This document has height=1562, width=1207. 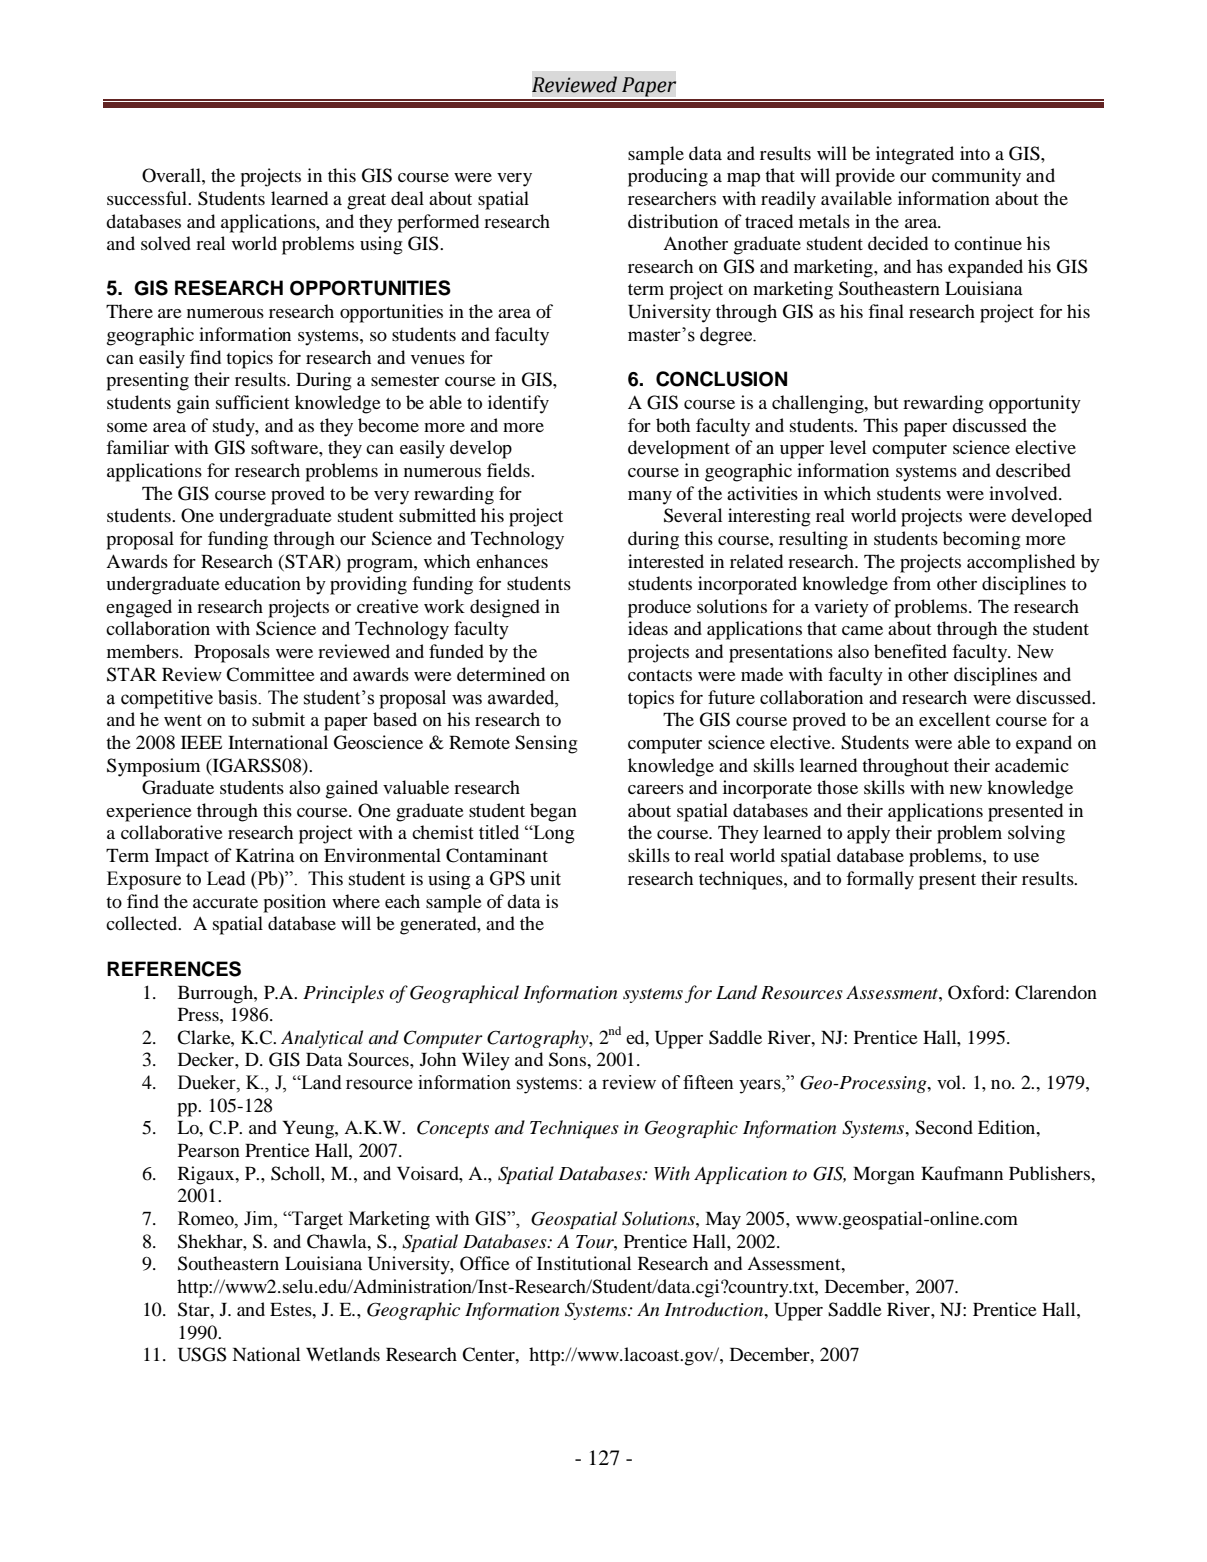 What do you see at coordinates (148, 198) in the document?
I see `successful` at bounding box center [148, 198].
